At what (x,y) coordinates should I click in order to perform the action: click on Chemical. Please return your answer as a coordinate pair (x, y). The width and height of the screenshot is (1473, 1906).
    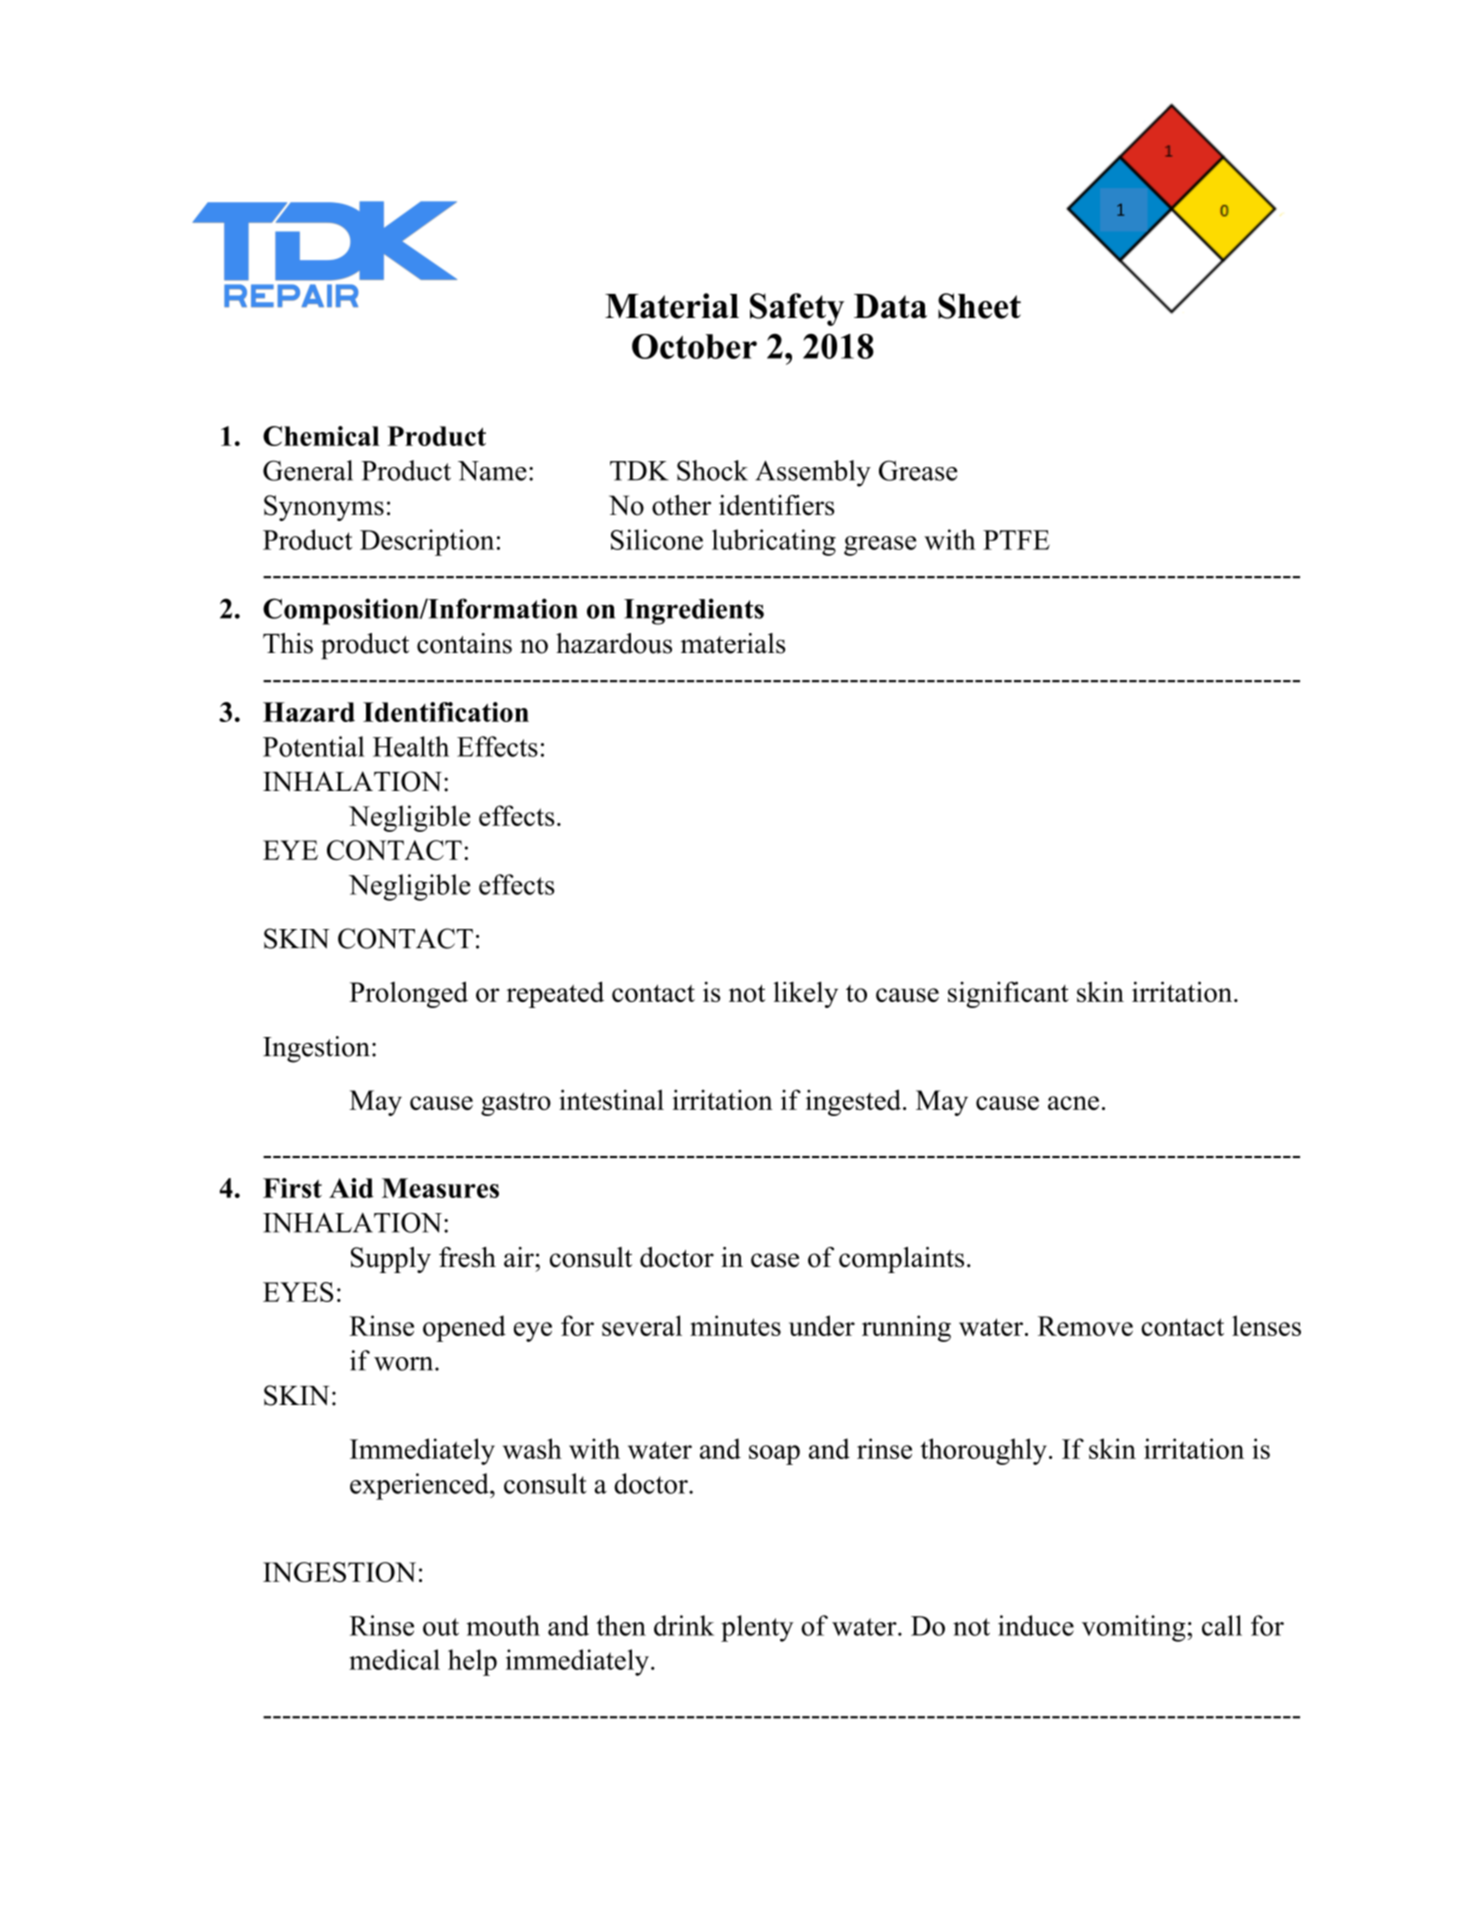
    Looking at the image, I should click on (321, 436).
